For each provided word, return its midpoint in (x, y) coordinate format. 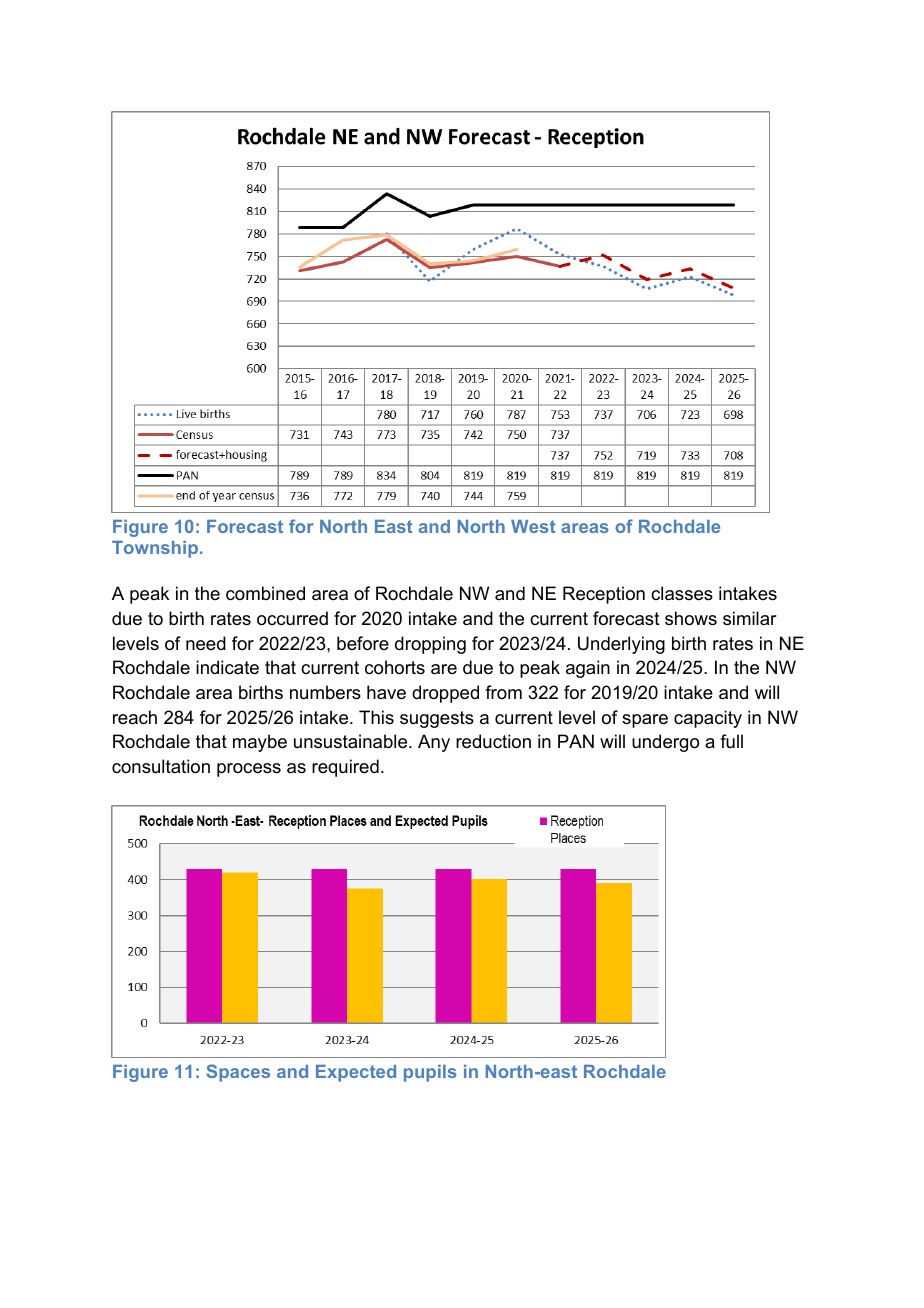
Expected (356, 1073)
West (533, 526)
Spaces (238, 1073)
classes (682, 593)
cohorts (395, 667)
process (249, 770)
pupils (430, 1073)
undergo (665, 743)
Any (434, 743)
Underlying (621, 645)
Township (155, 549)
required (345, 768)
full (731, 741)
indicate (227, 667)
